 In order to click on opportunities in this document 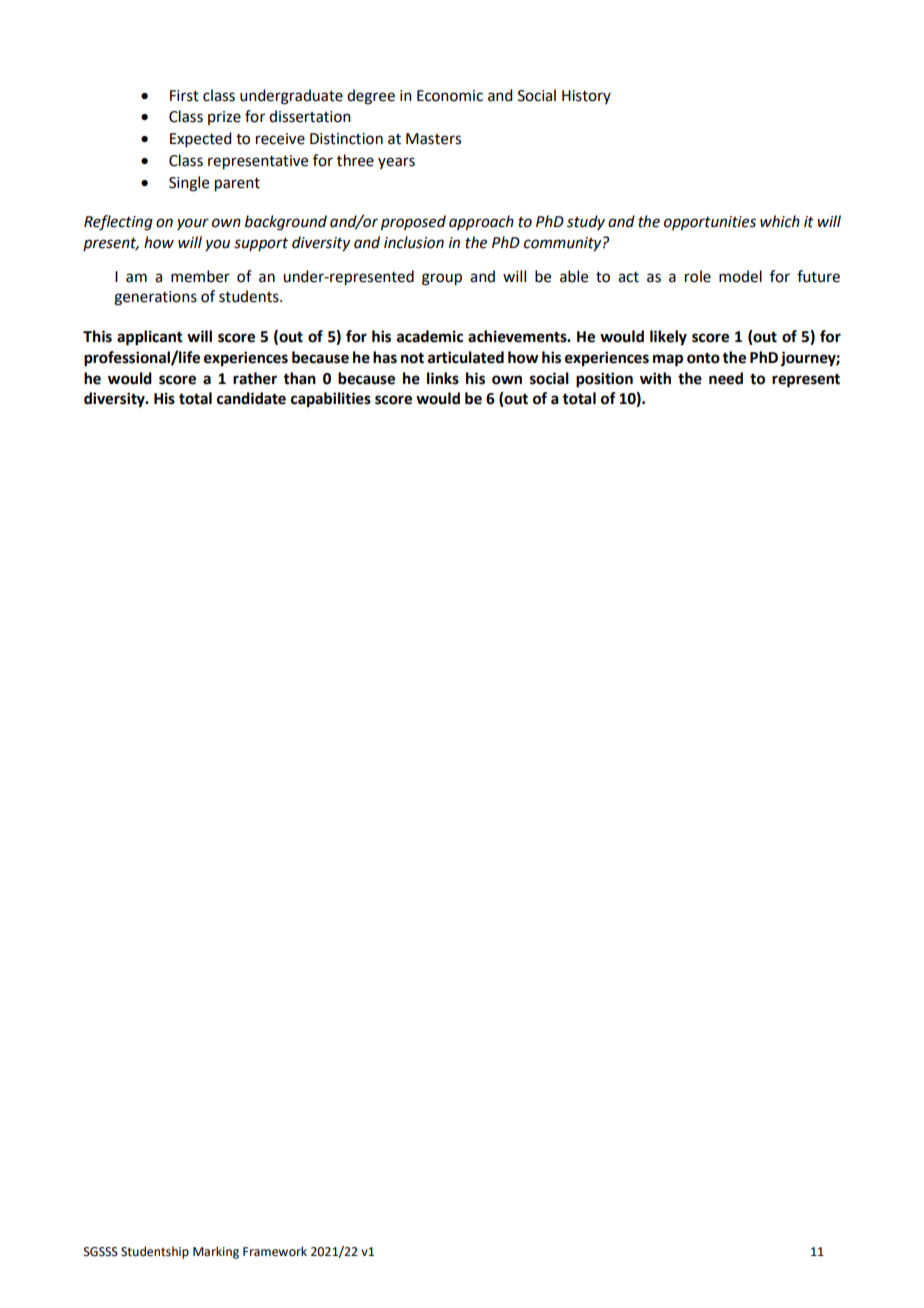, I will do `click(710, 223)`.
